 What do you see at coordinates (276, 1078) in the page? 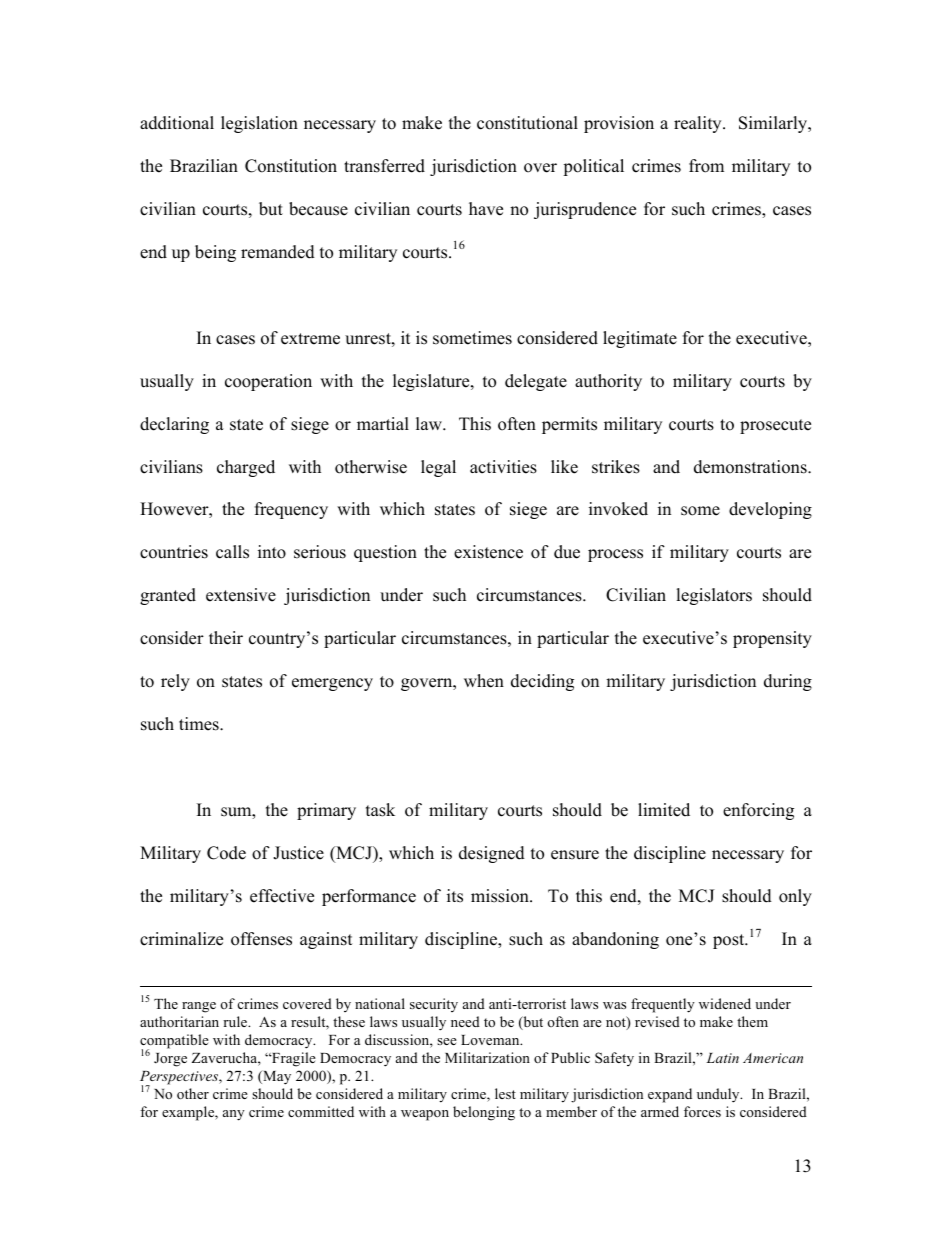
I see `May` at bounding box center [276, 1078].
